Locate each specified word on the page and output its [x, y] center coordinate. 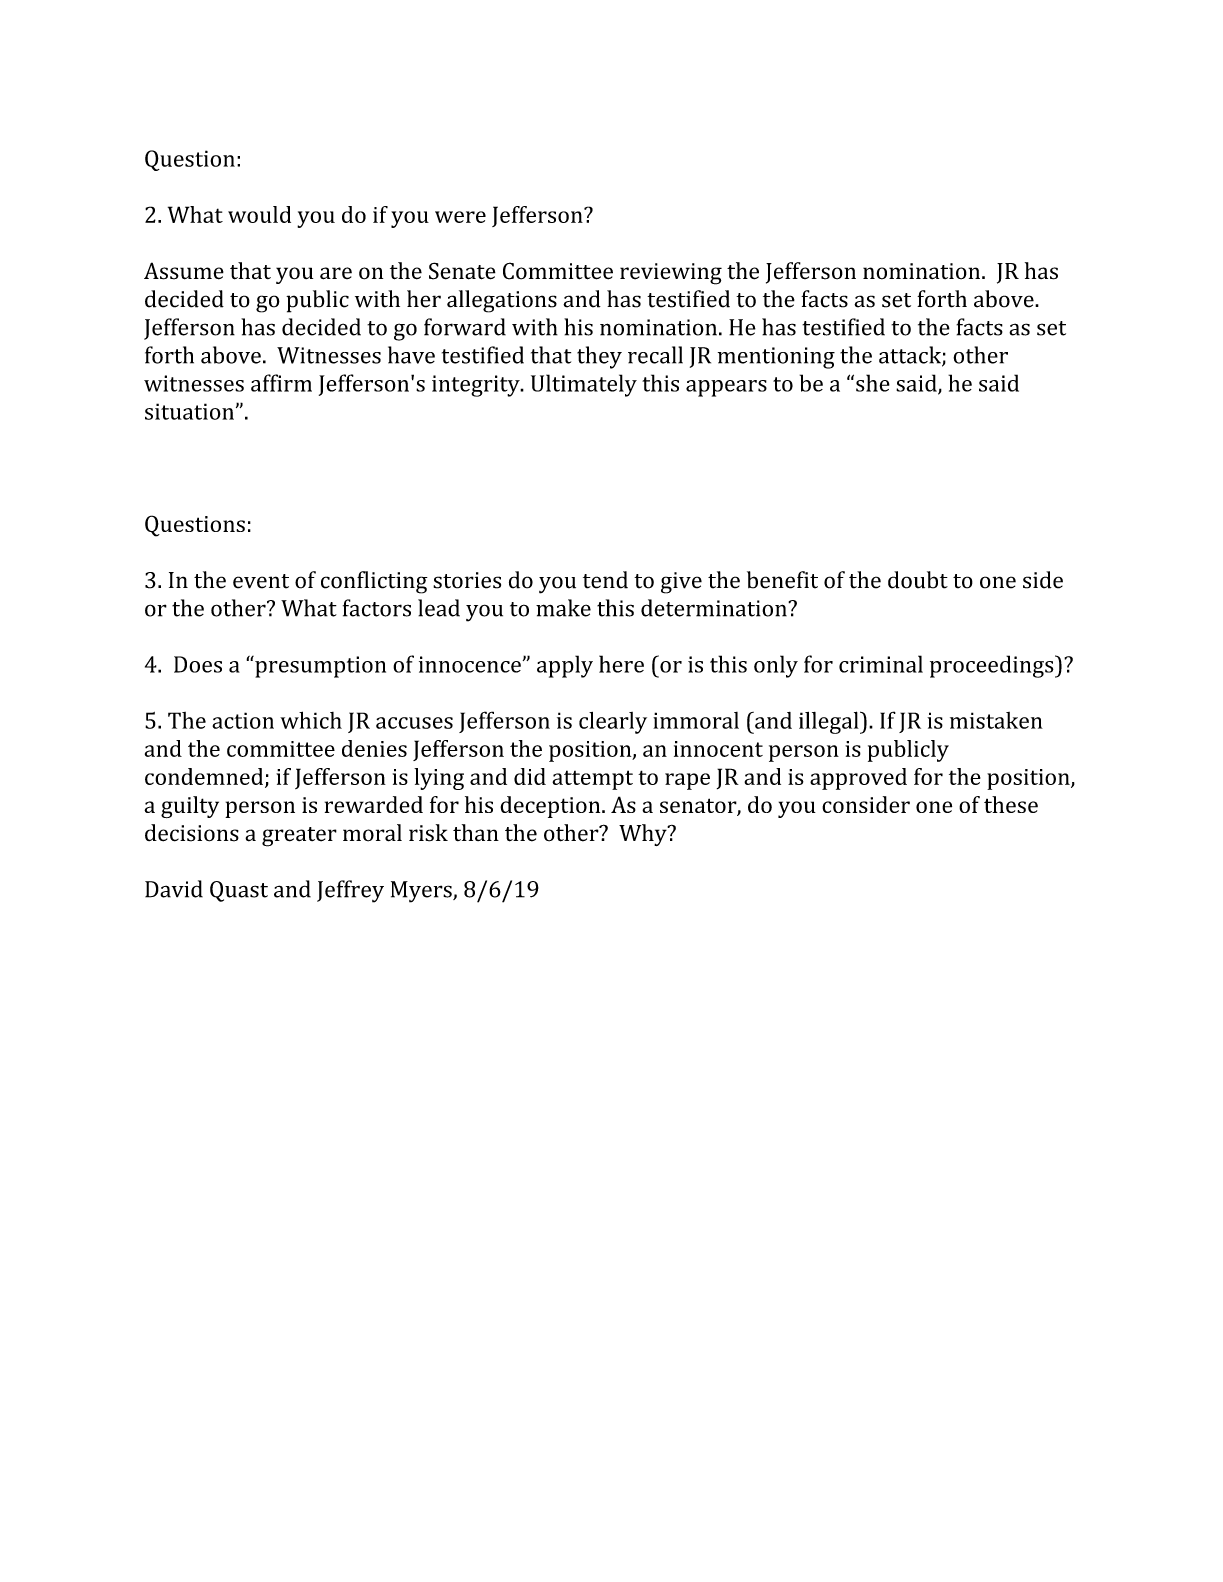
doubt [918, 580]
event [261, 581]
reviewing [671, 274]
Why [644, 835]
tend [605, 580]
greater [299, 837]
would [259, 214]
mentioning [776, 358]
